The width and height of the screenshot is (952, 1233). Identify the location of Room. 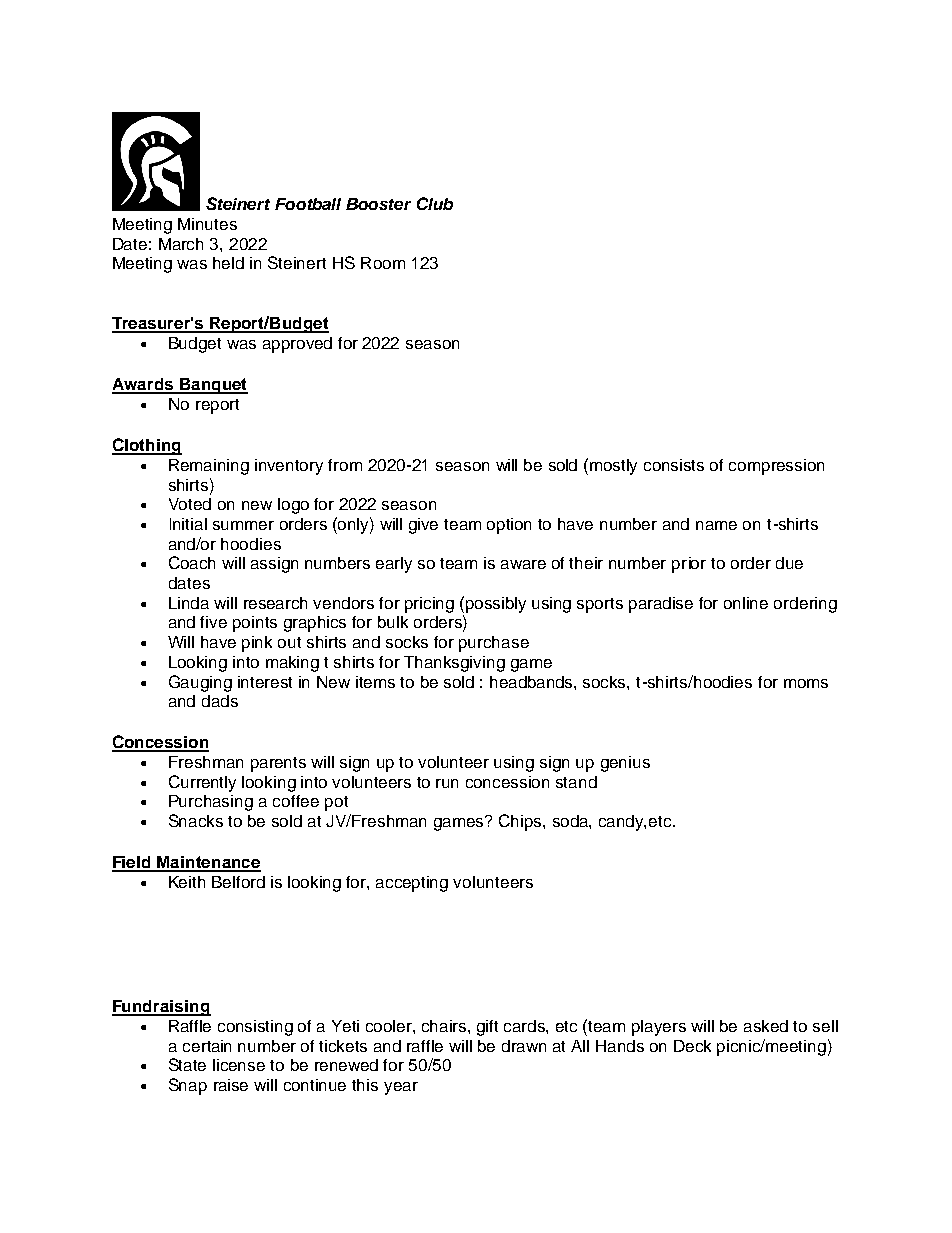
(383, 263).
